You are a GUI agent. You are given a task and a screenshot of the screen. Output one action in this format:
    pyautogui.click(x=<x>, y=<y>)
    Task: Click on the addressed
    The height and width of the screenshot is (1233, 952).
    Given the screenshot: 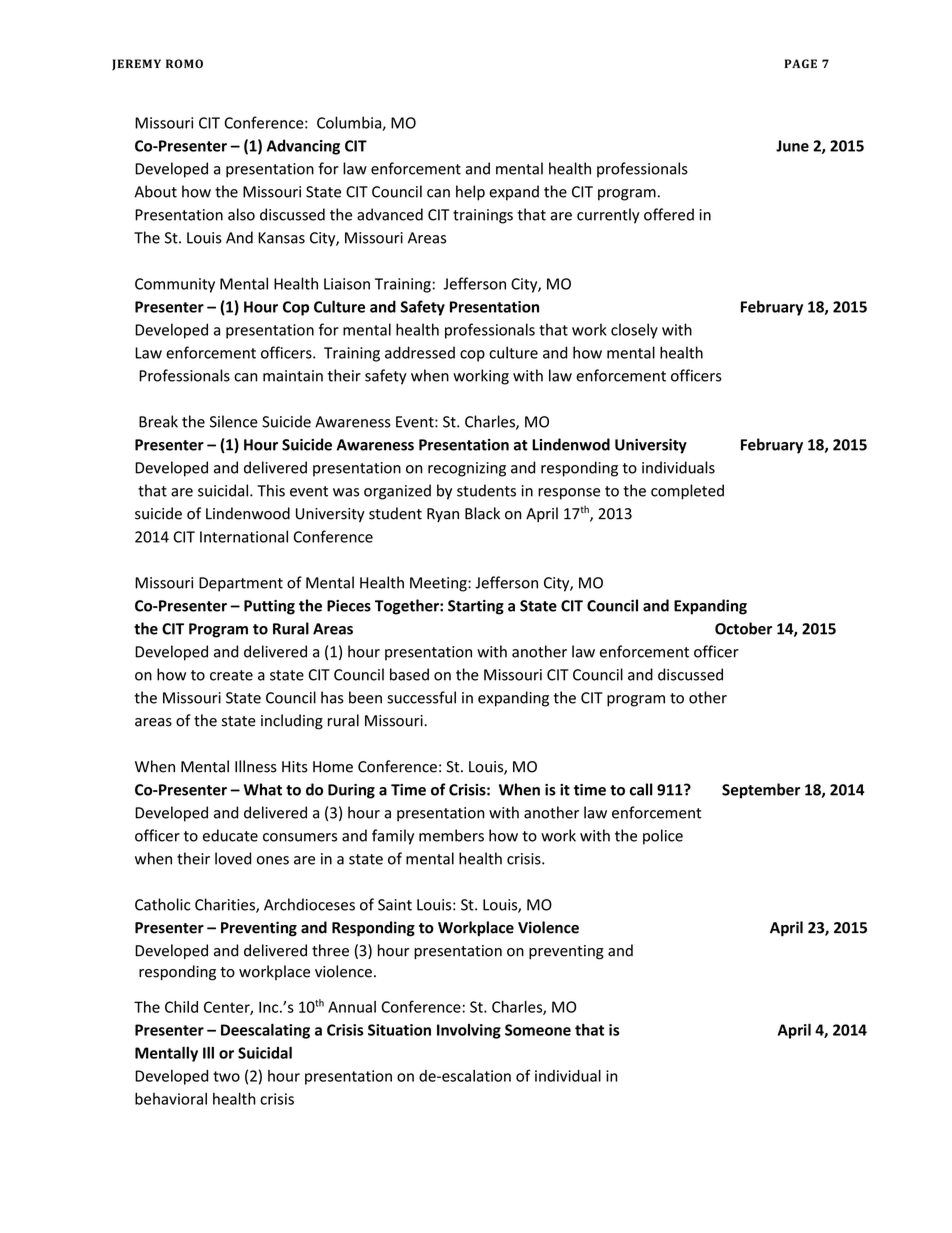 What is the action you would take?
    pyautogui.click(x=420, y=352)
